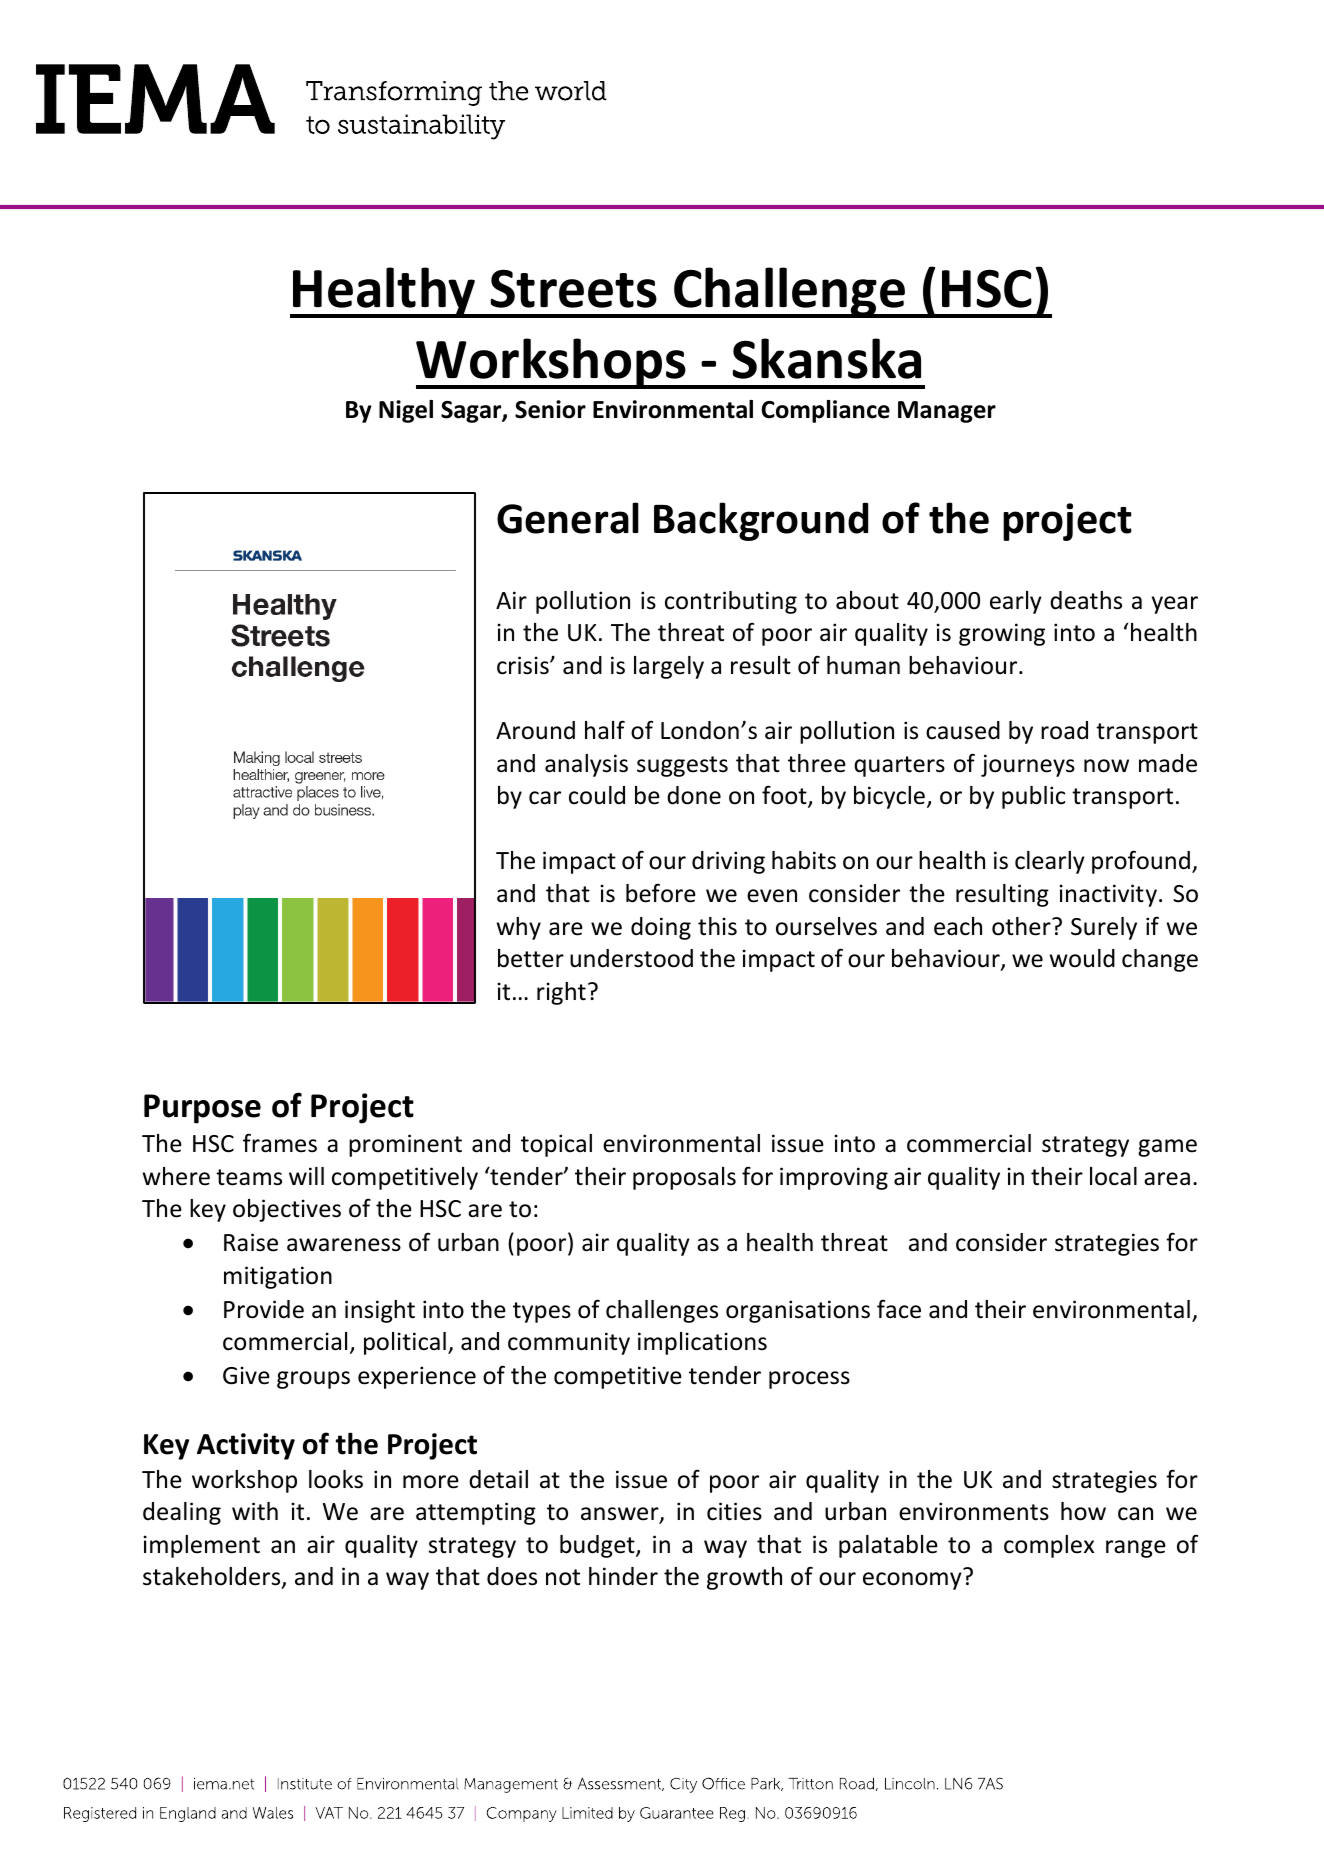  Describe the element at coordinates (947, 412) in the screenshot. I see `Manager` at that location.
